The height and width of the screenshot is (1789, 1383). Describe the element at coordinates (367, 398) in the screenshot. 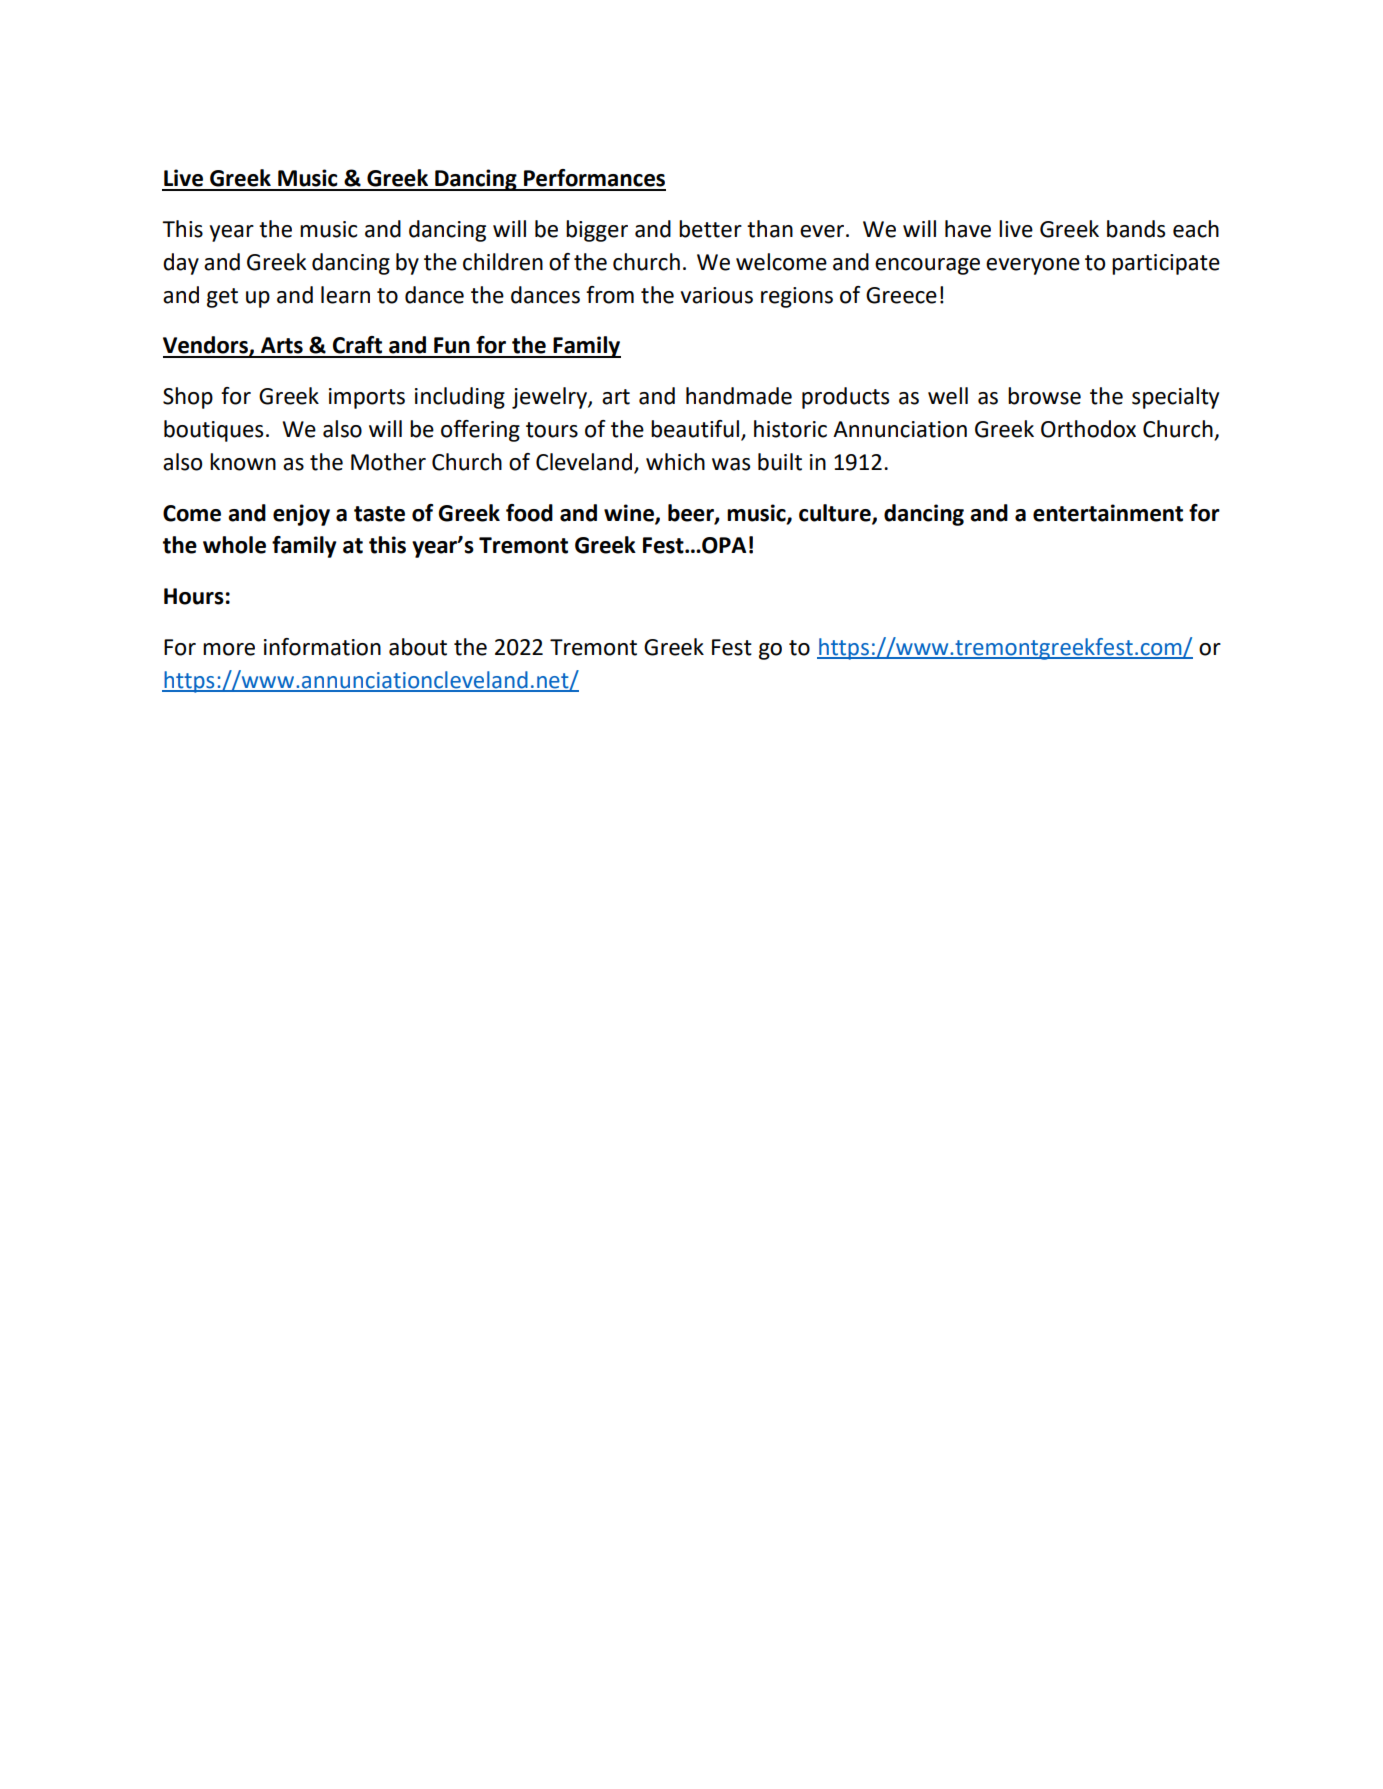

I see `imports` at that location.
